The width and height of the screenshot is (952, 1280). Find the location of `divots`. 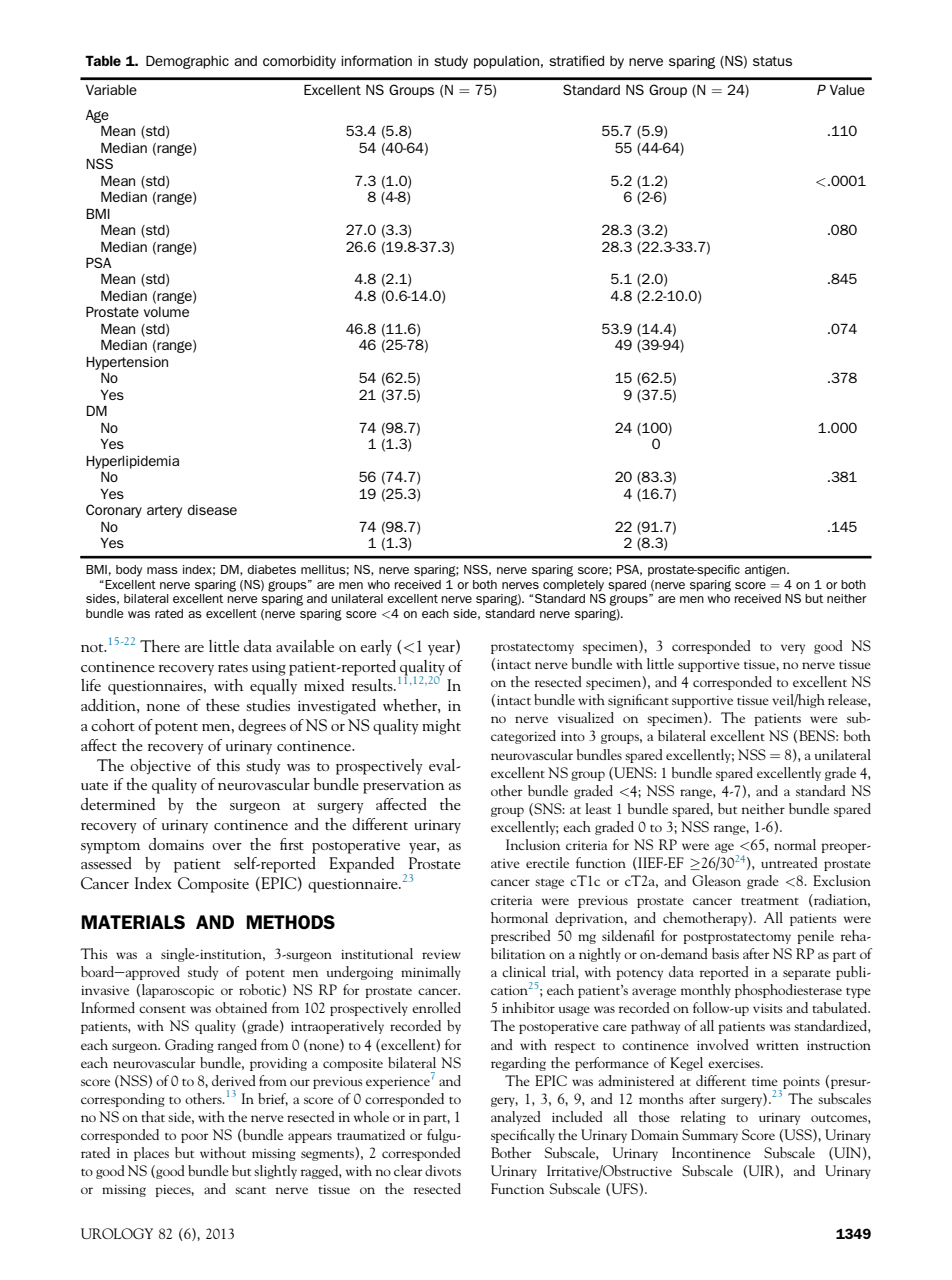

divots is located at coordinates (443, 1170).
